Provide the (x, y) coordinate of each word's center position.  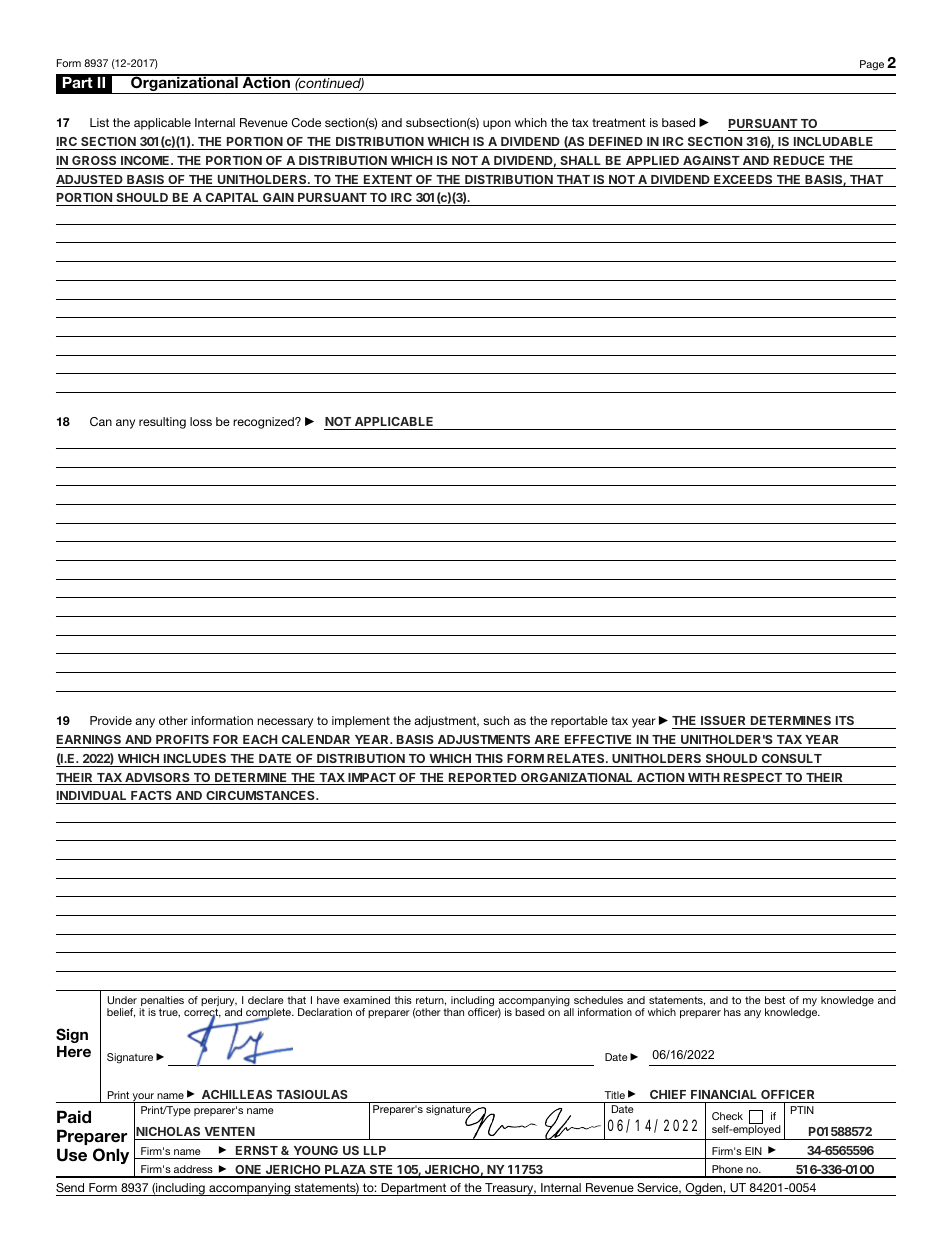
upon (497, 125)
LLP (375, 1150)
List (99, 122)
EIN (753, 1151)
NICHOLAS (168, 1131)
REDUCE (799, 160)
